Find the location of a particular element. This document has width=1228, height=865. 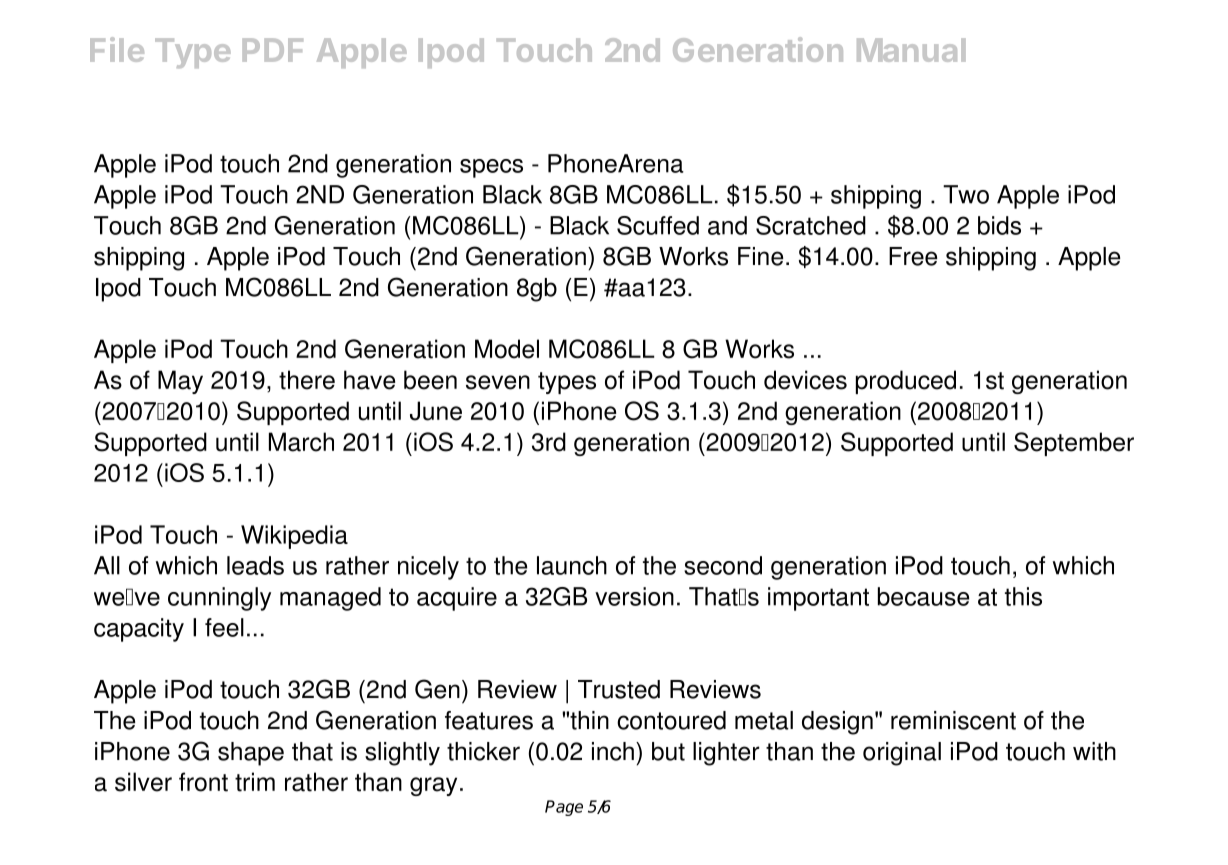

Scuffed is located at coordinates (658, 225).
